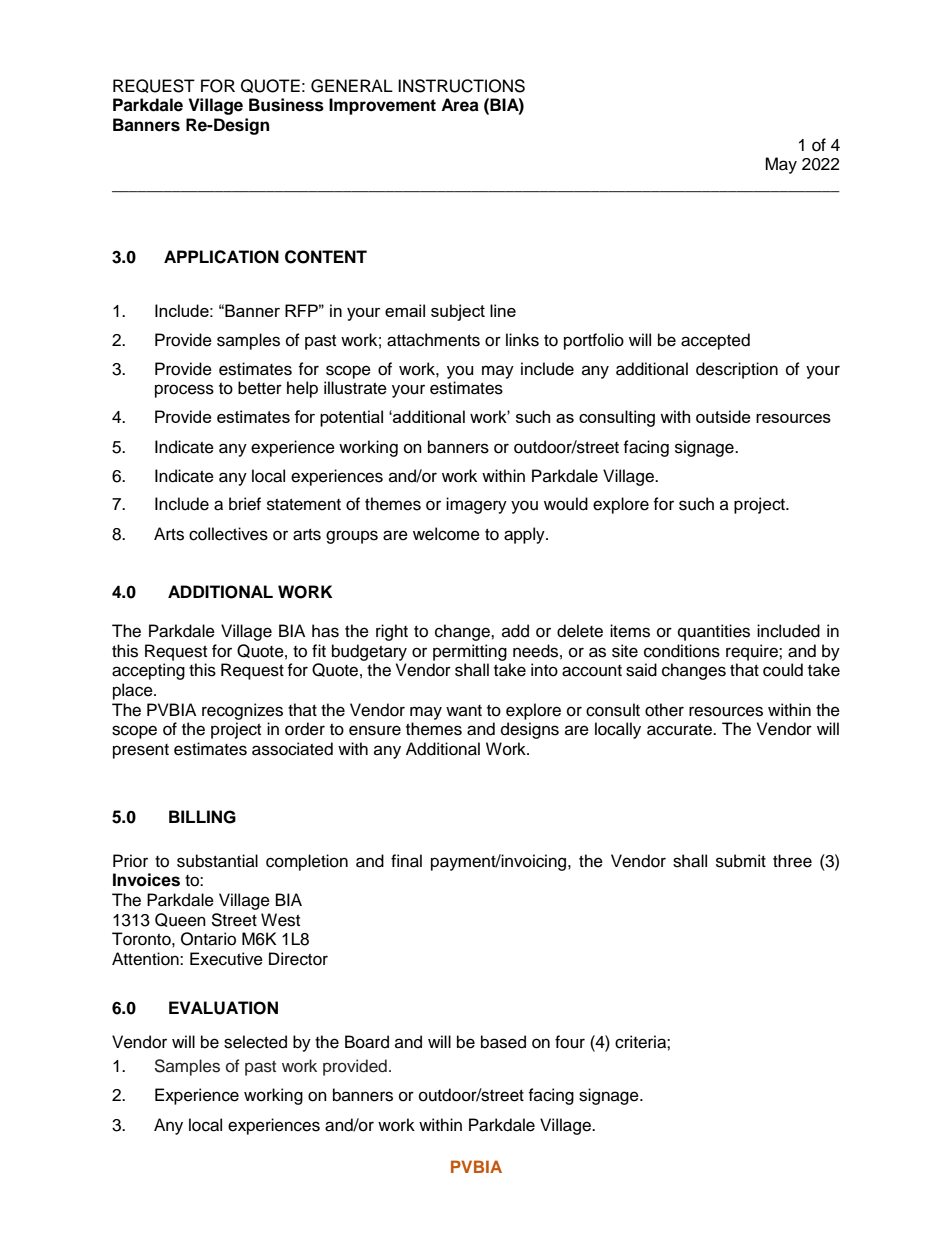  What do you see at coordinates (714, 632) in the screenshot?
I see `quantities` at bounding box center [714, 632].
